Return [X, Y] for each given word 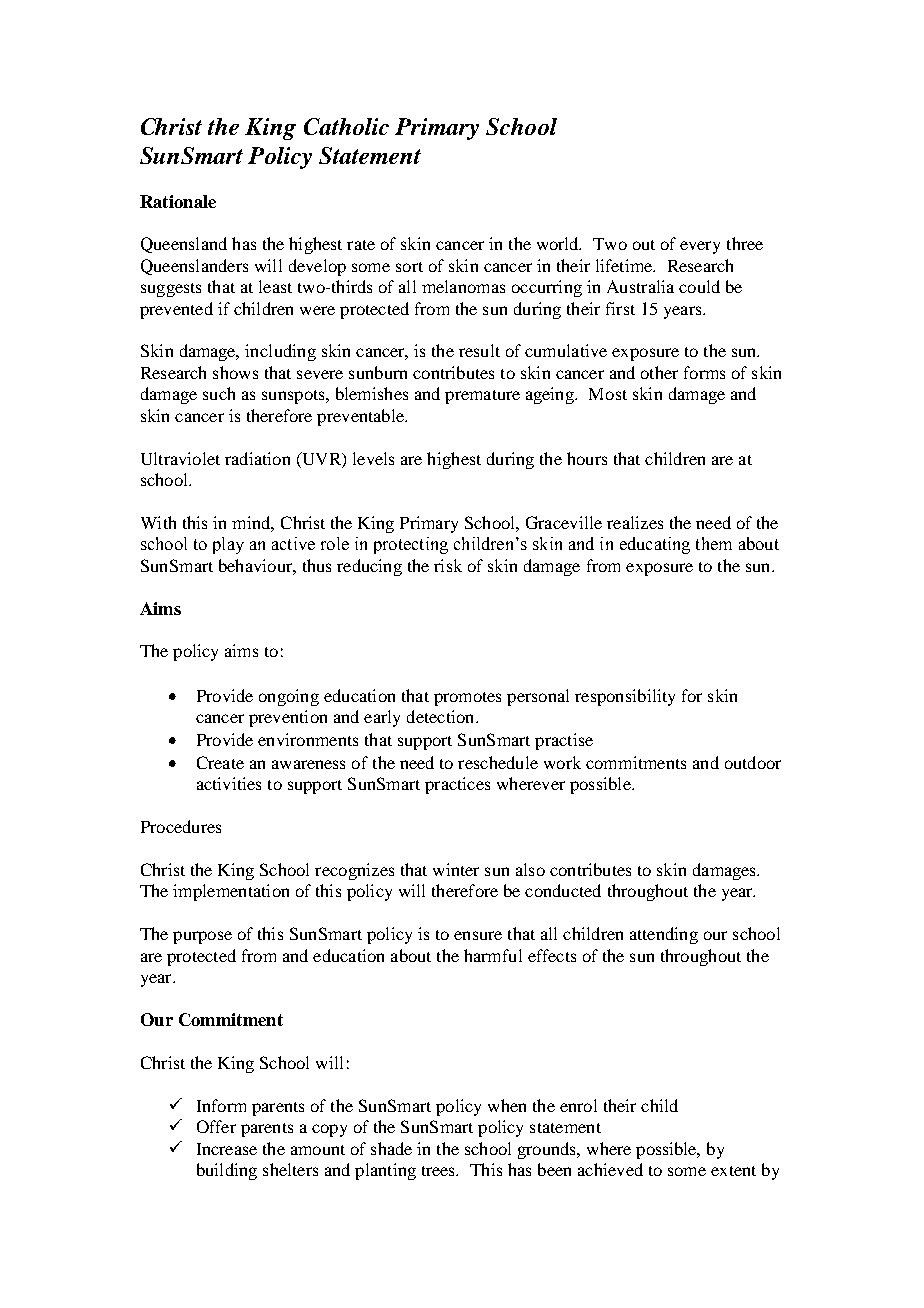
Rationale [178, 201]
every [700, 247]
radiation [257, 458]
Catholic [346, 126]
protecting [411, 545]
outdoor [753, 762]
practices [457, 785]
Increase [227, 1149]
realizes [635, 522]
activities [229, 783]
